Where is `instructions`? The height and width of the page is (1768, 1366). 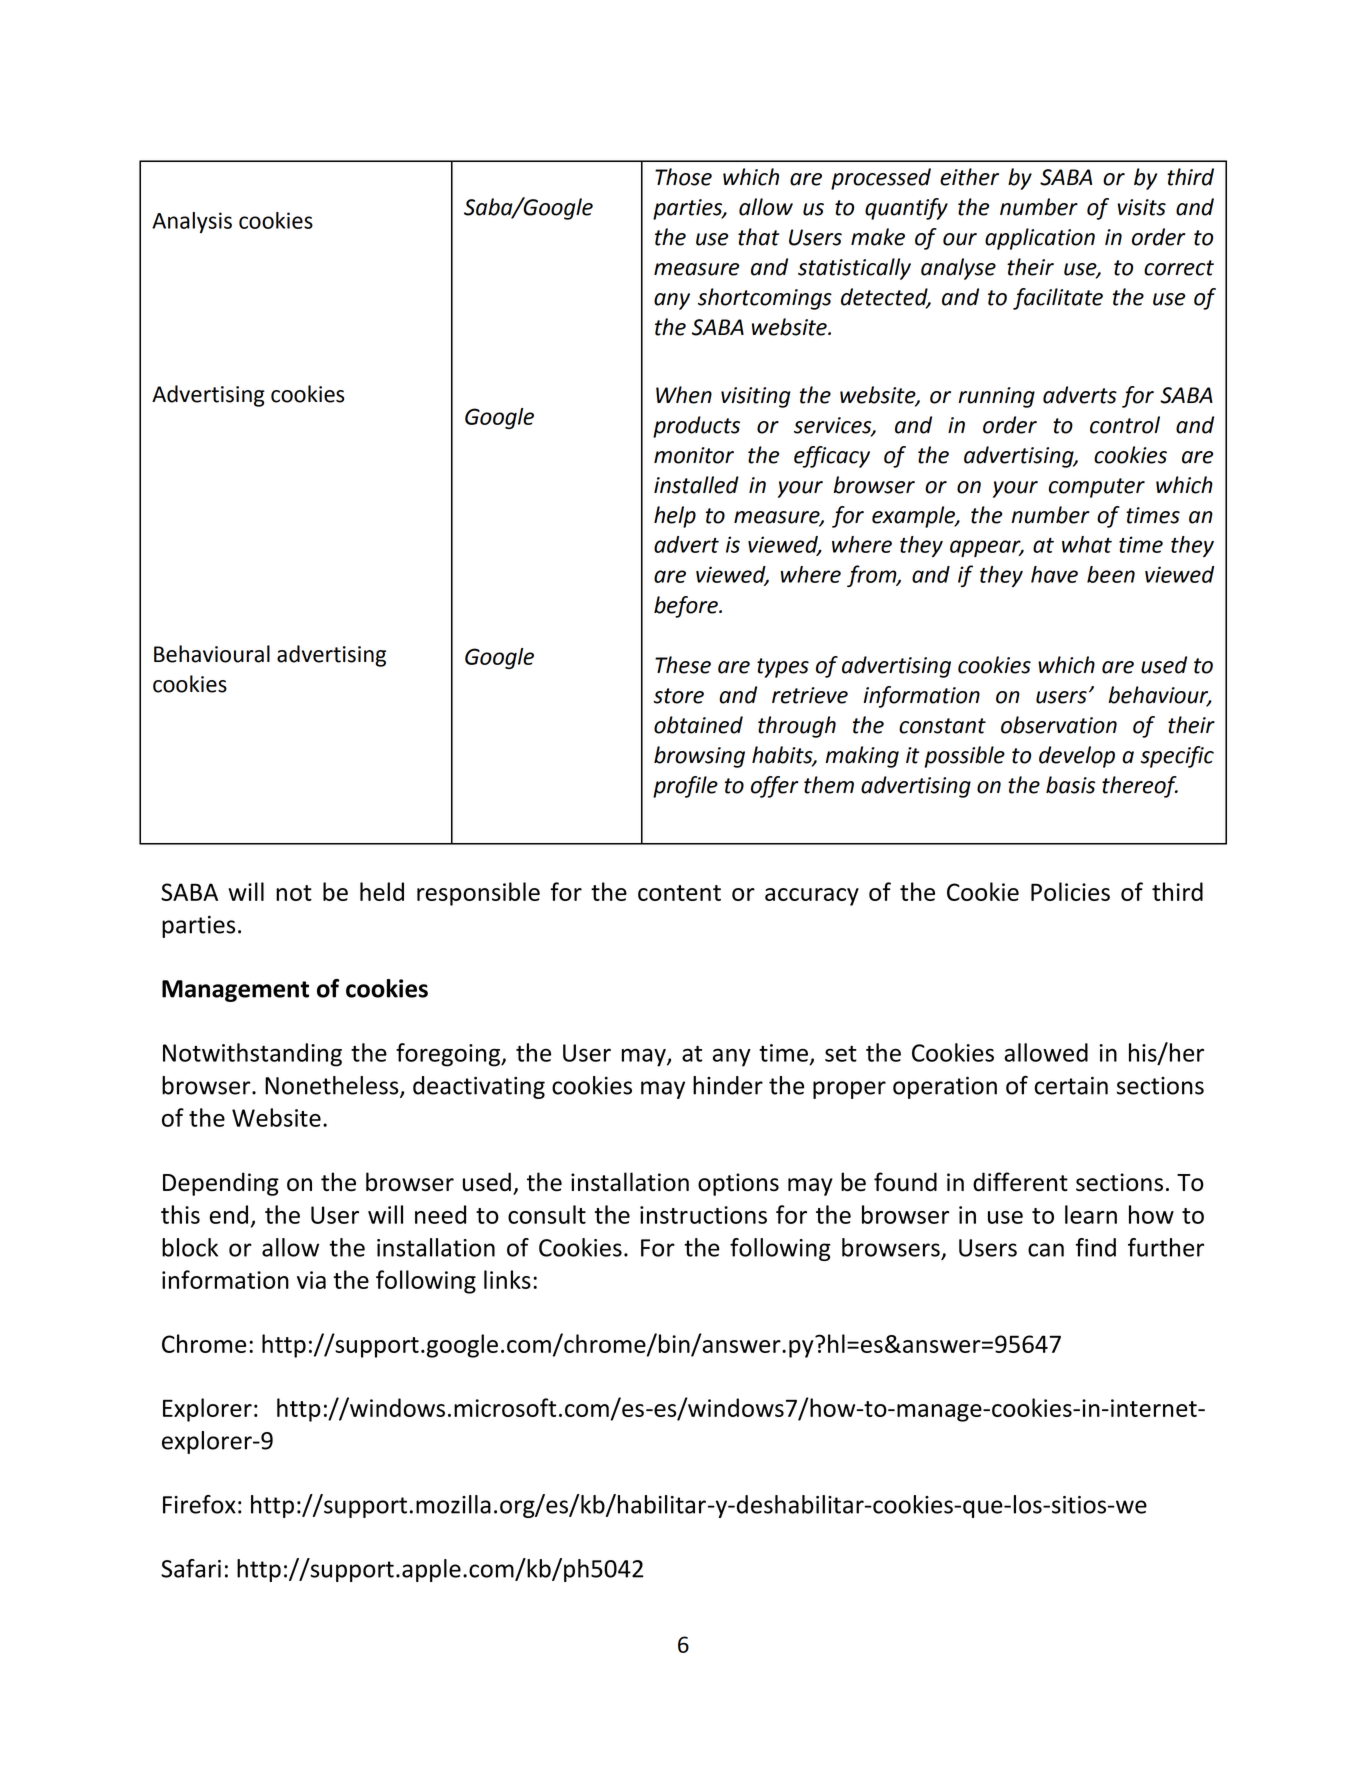
instructions is located at coordinates (703, 1215).
